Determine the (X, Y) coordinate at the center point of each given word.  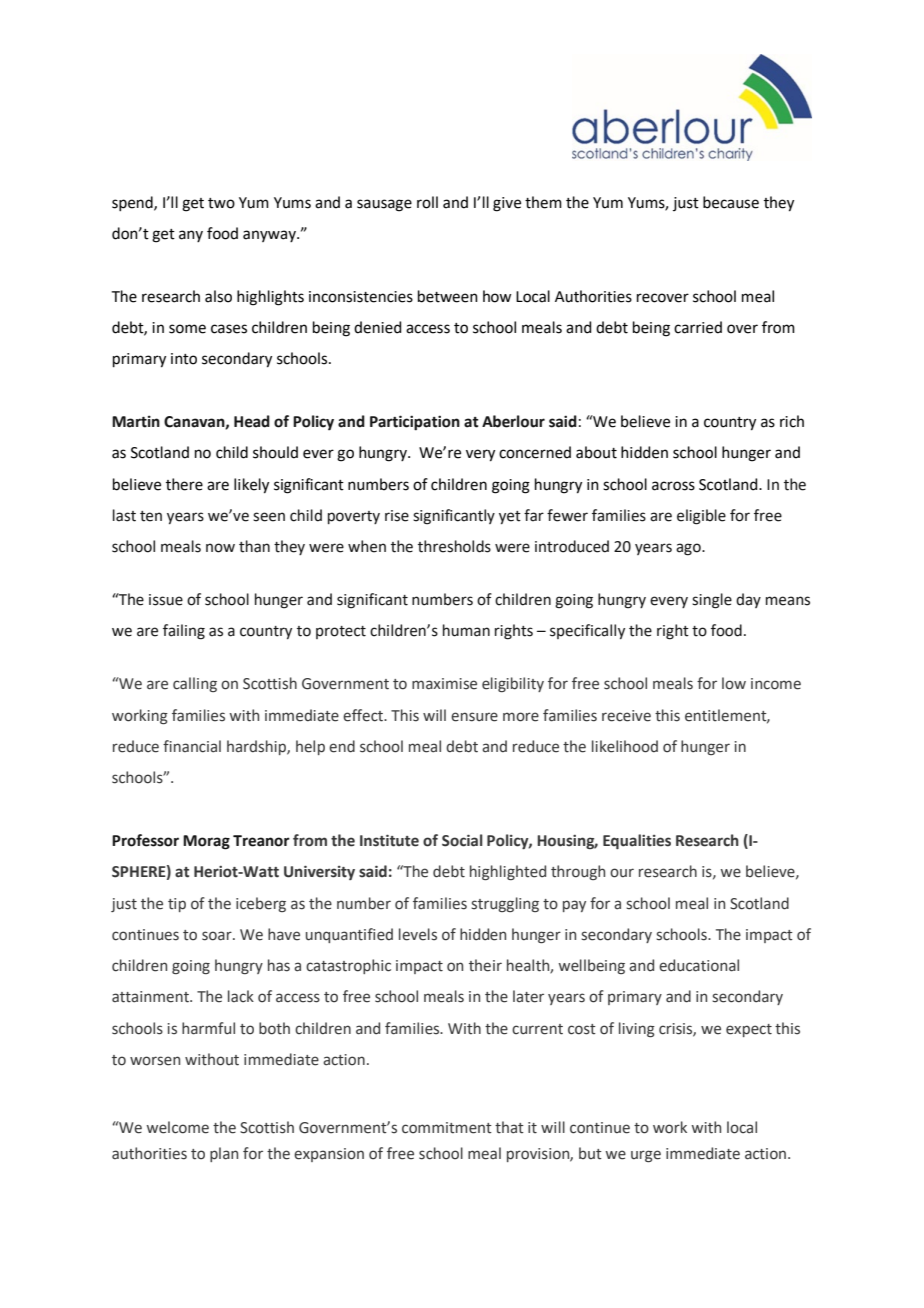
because (731, 202)
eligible (701, 517)
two (221, 203)
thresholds (454, 546)
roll (427, 202)
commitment (447, 1128)
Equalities (637, 841)
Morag (206, 842)
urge (646, 1156)
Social (462, 840)
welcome (177, 1127)
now (220, 548)
